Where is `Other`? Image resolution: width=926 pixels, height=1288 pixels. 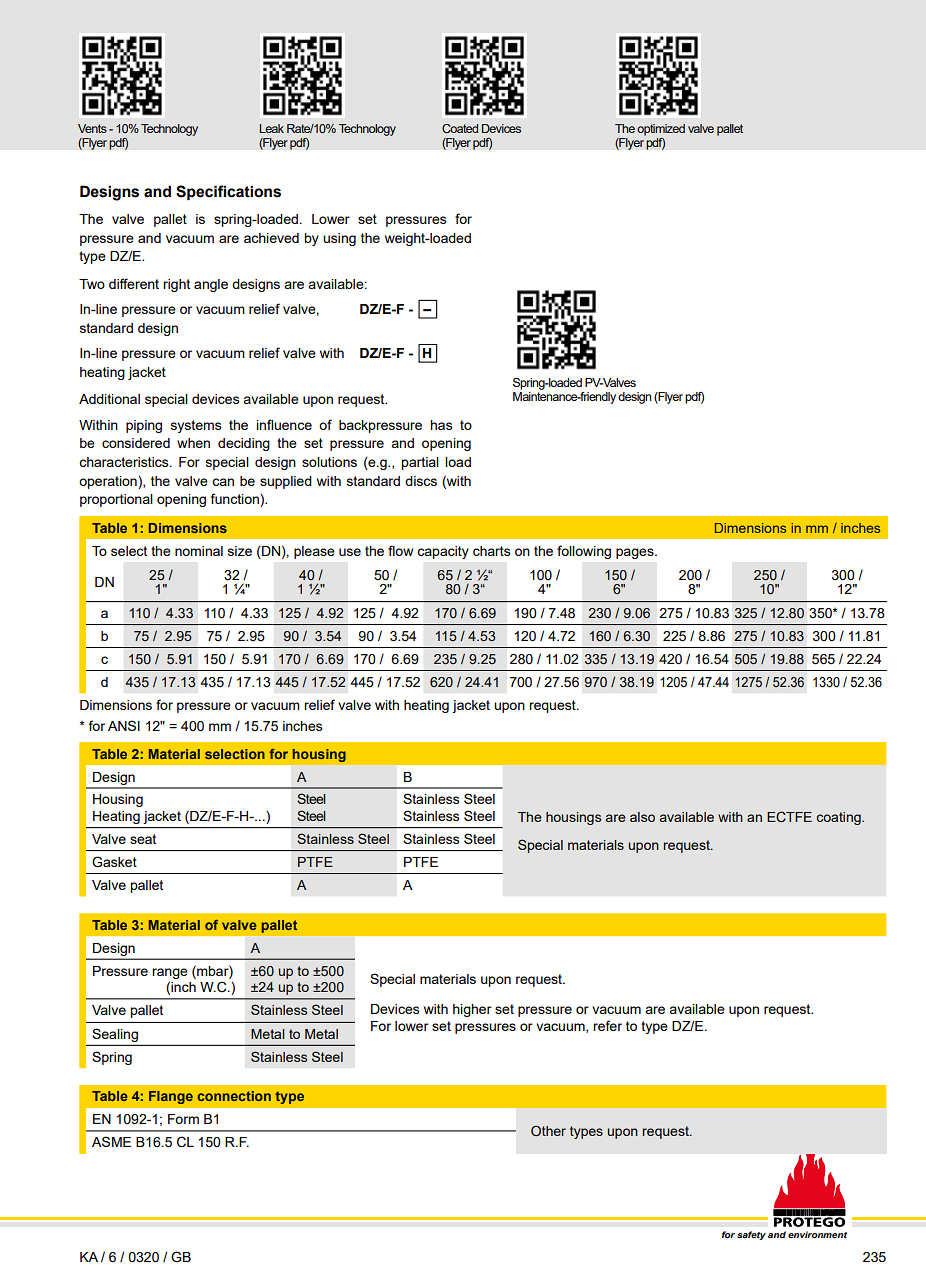
Other is located at coordinates (548, 1130).
